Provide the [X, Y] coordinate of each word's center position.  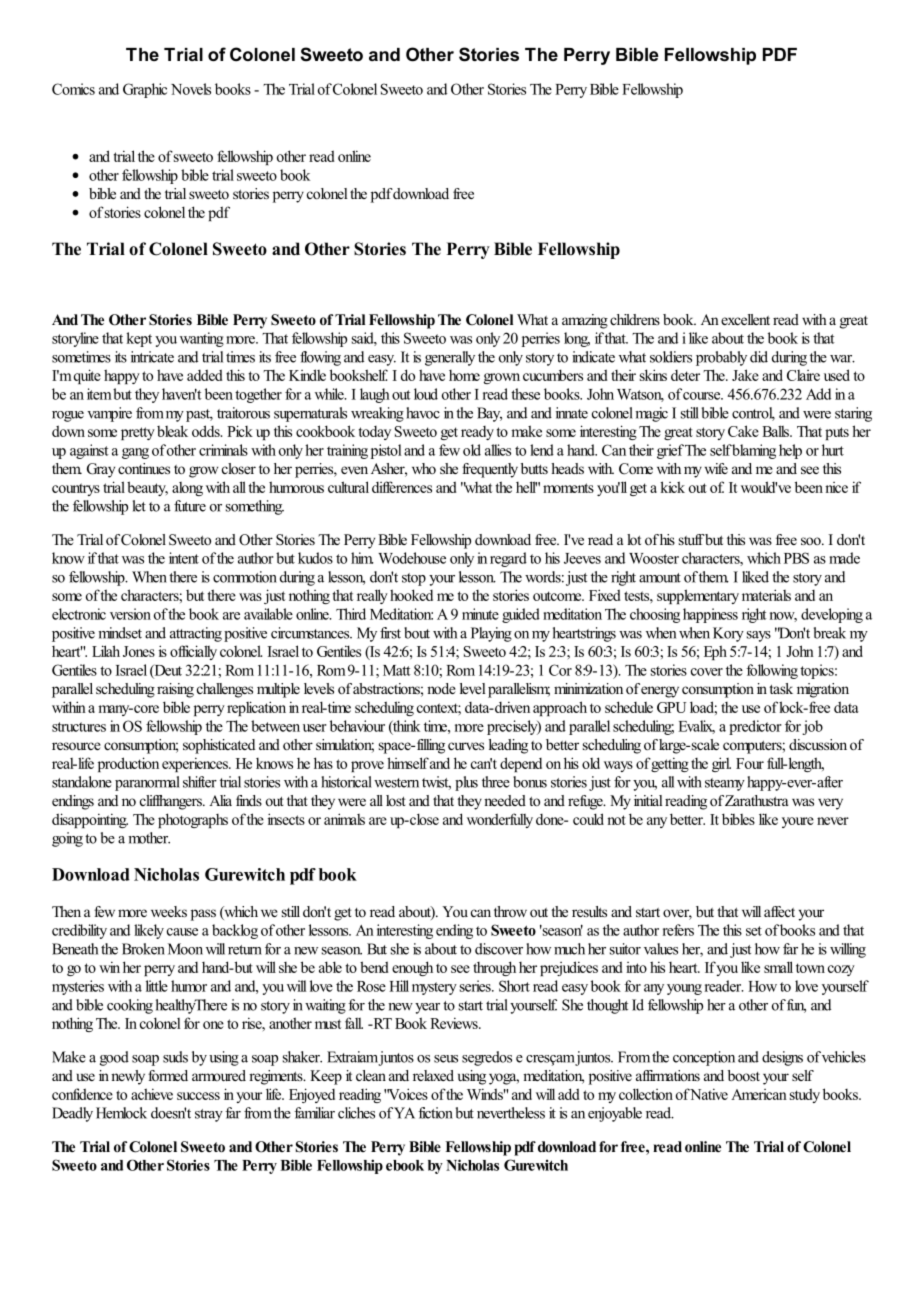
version [130, 614]
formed [168, 1075]
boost [744, 1075]
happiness [710, 615]
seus [446, 1059]
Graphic [145, 90]
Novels [191, 89]
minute [480, 614]
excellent [745, 319]
